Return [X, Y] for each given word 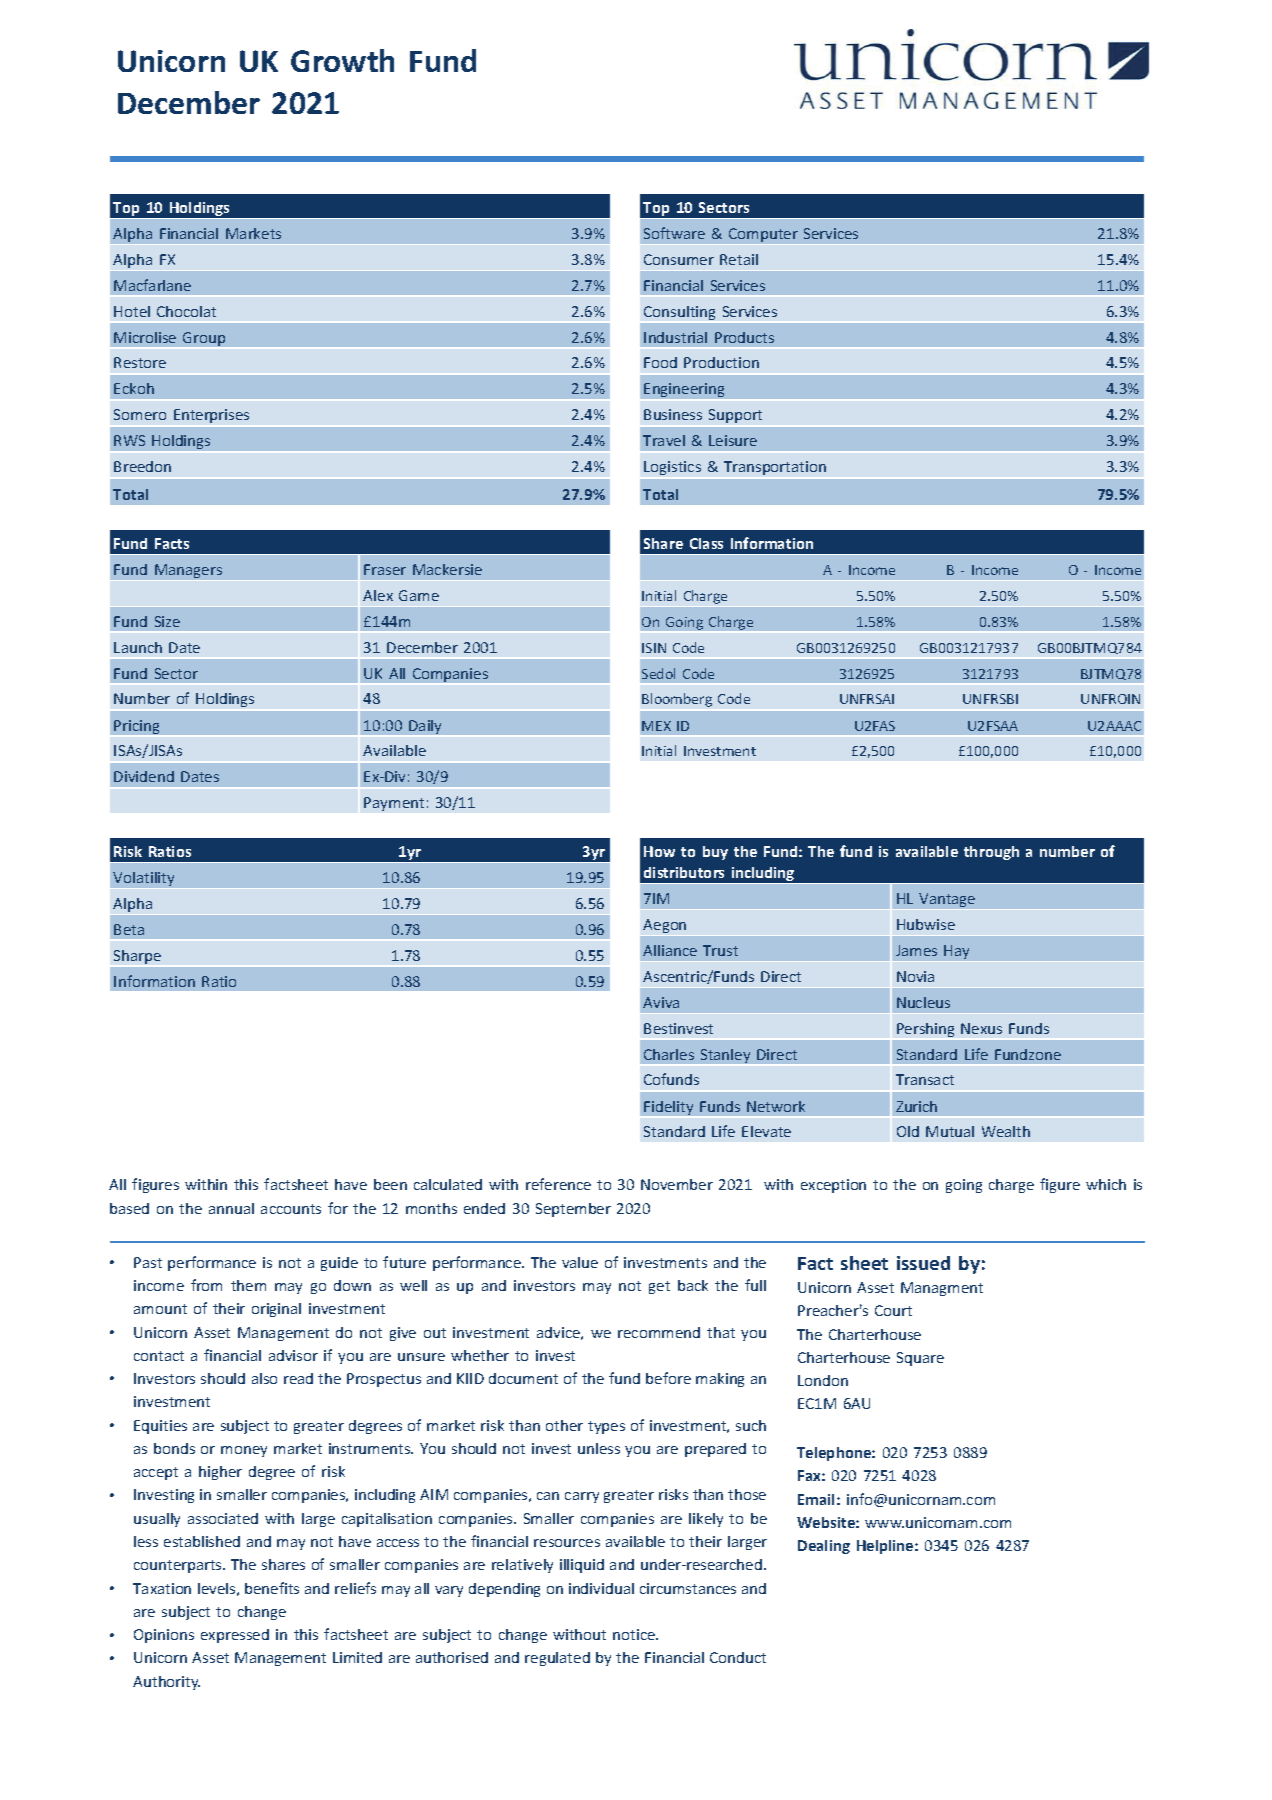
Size [167, 621]
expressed [235, 1636]
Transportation [775, 468]
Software [674, 233]
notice [635, 1634]
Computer [763, 235]
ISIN [654, 648]
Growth [342, 60]
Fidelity [668, 1108]
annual [231, 1208]
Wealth [1006, 1131]
